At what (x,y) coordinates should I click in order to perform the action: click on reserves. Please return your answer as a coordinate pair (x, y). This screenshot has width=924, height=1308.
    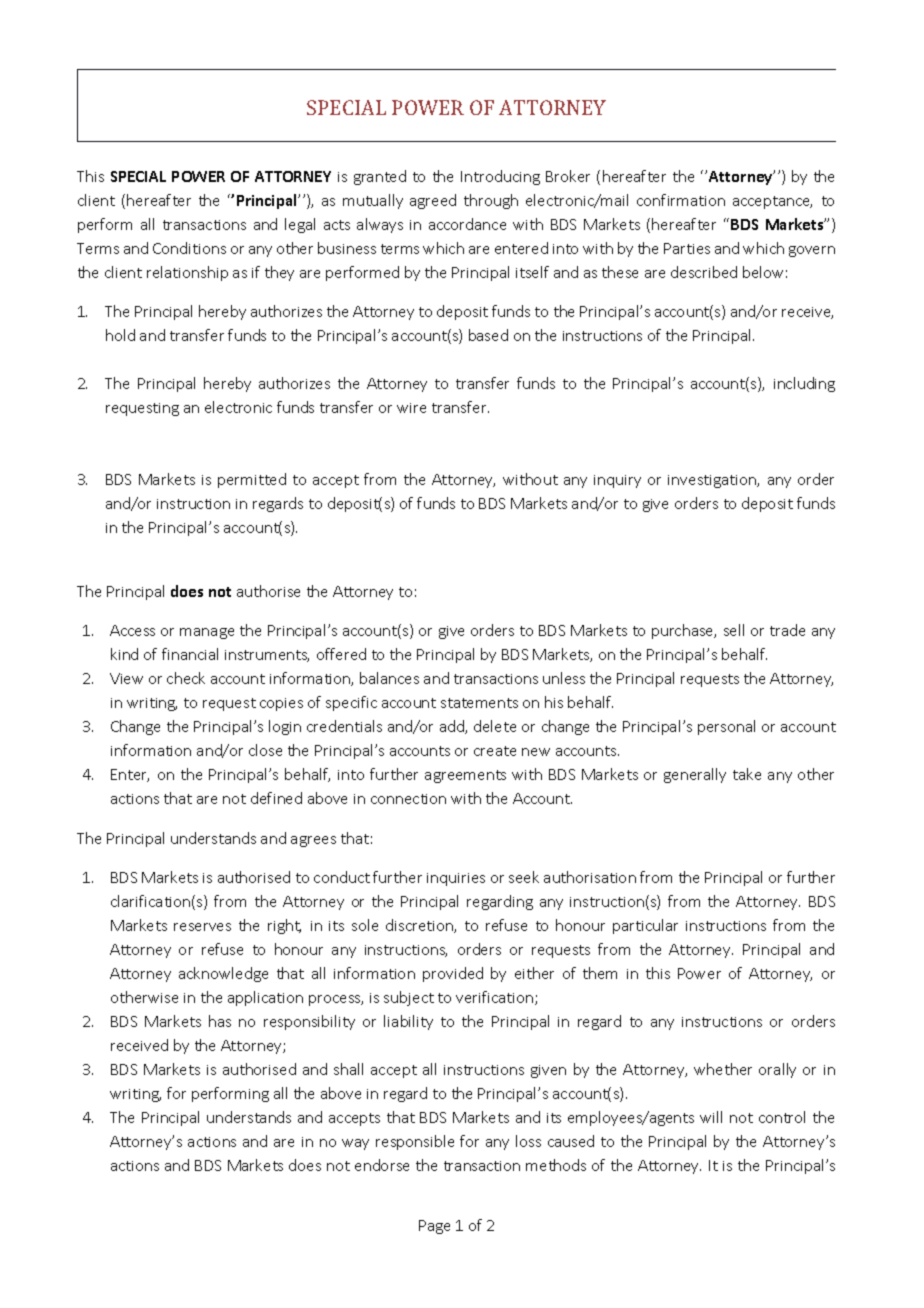
    Looking at the image, I should click on (202, 927).
